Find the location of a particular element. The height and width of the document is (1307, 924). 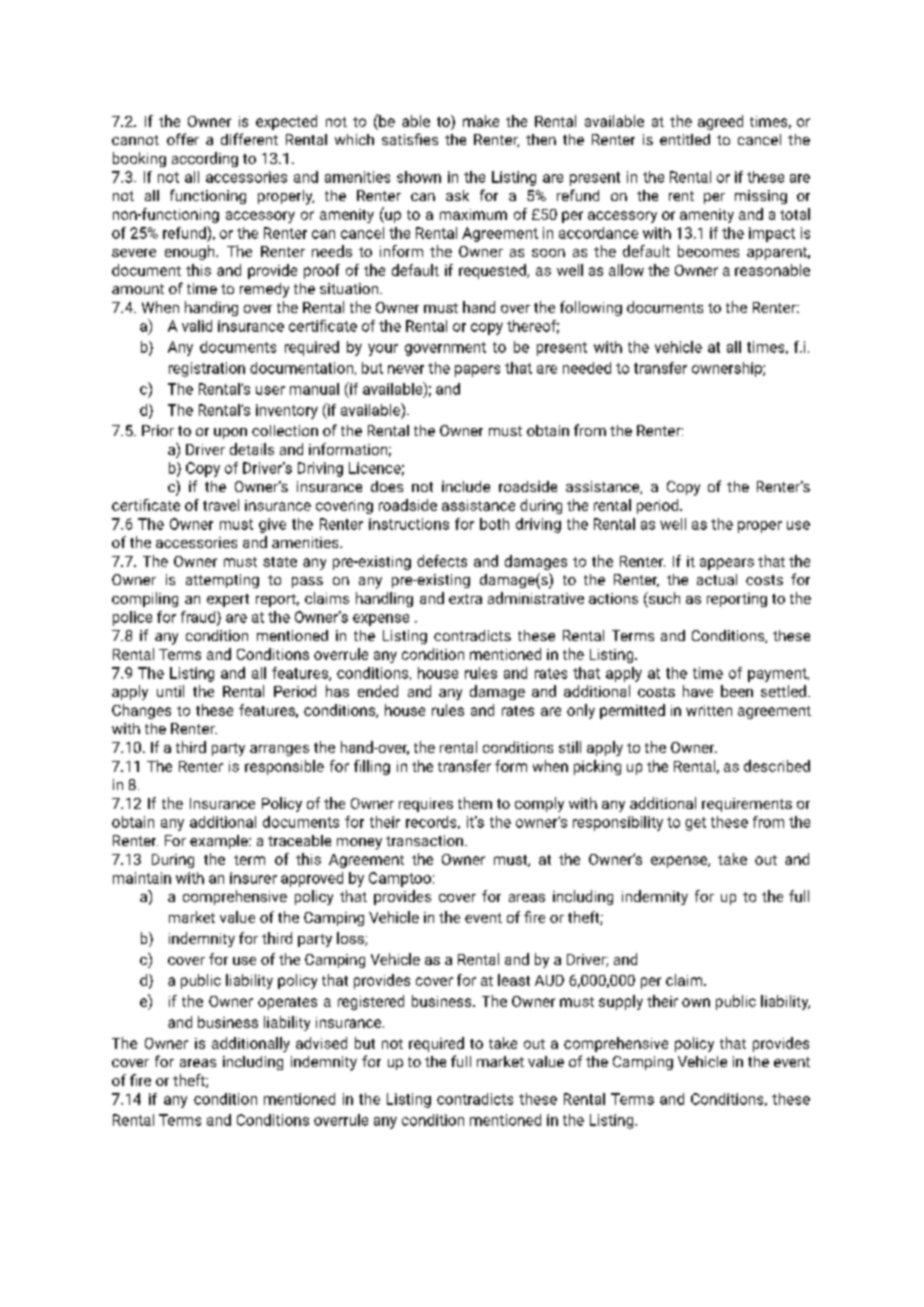

entitled is located at coordinates (685, 139).
